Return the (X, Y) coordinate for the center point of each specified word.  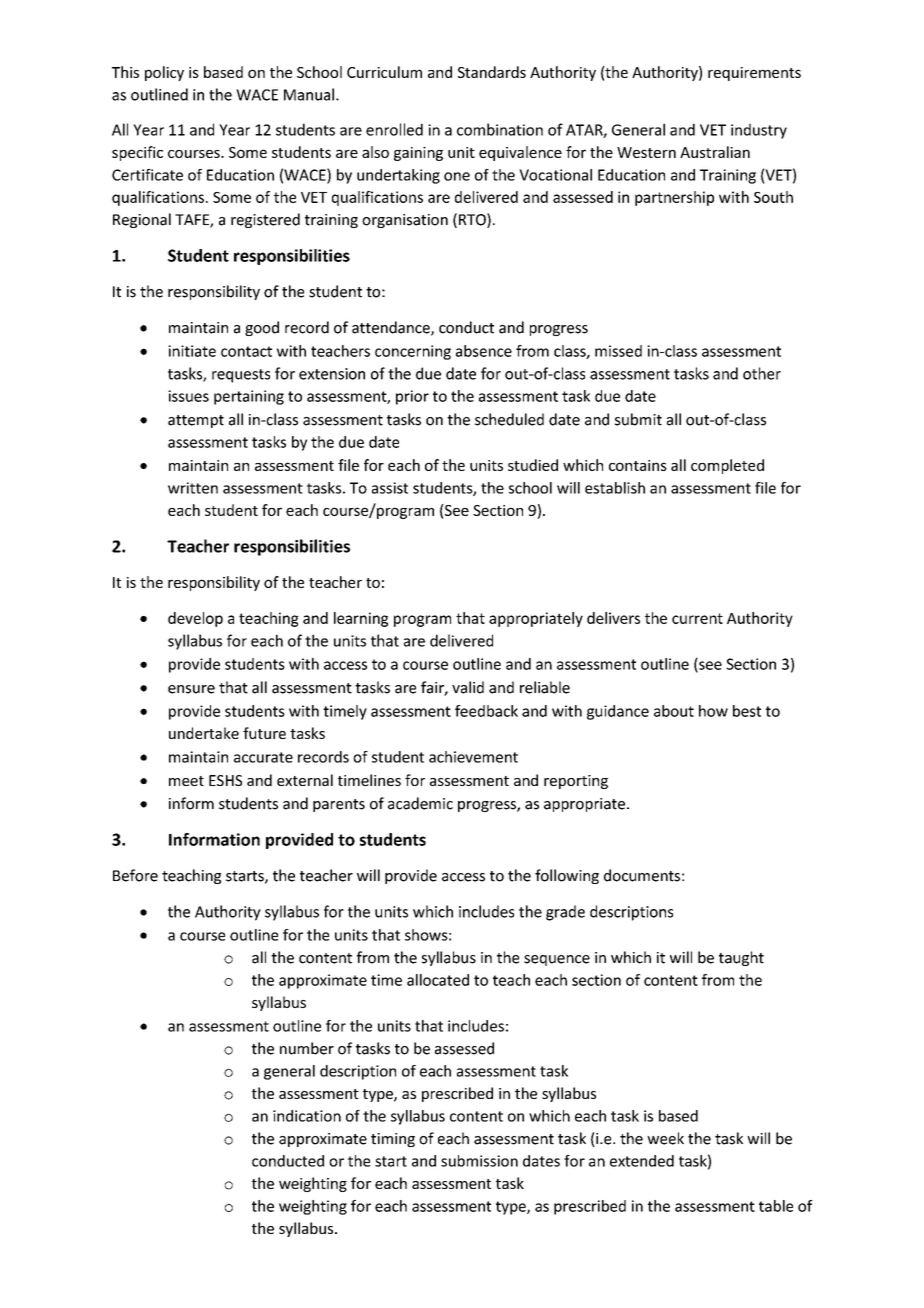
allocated (438, 980)
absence (484, 351)
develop (195, 619)
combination (500, 129)
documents (642, 875)
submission (479, 1161)
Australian (715, 152)
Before (135, 875)
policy (164, 73)
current (697, 618)
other (762, 373)
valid (468, 687)
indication (307, 1116)
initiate (192, 351)
